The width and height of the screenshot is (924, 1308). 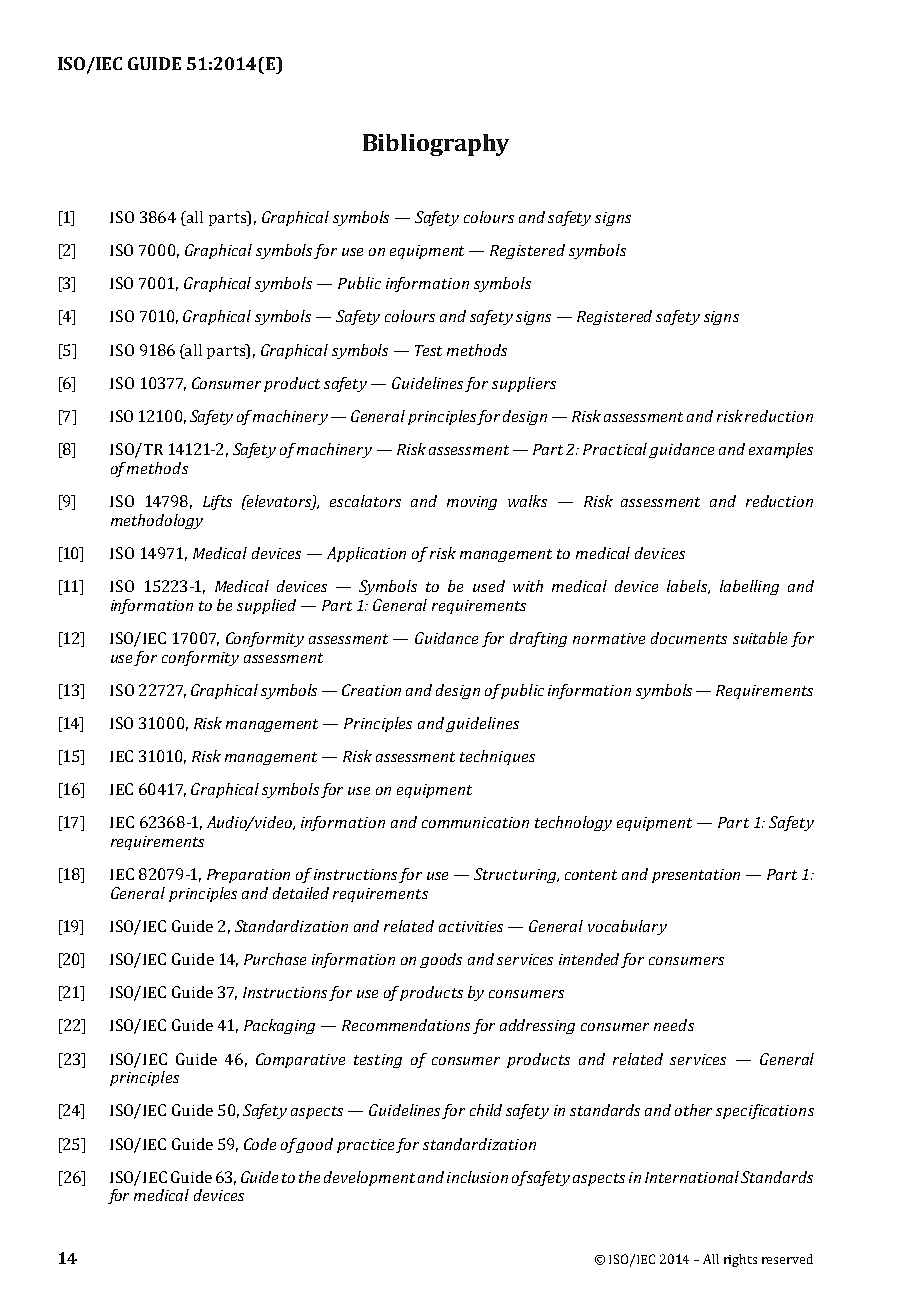 What do you see at coordinates (497, 757) in the screenshot?
I see `techniques` at bounding box center [497, 757].
